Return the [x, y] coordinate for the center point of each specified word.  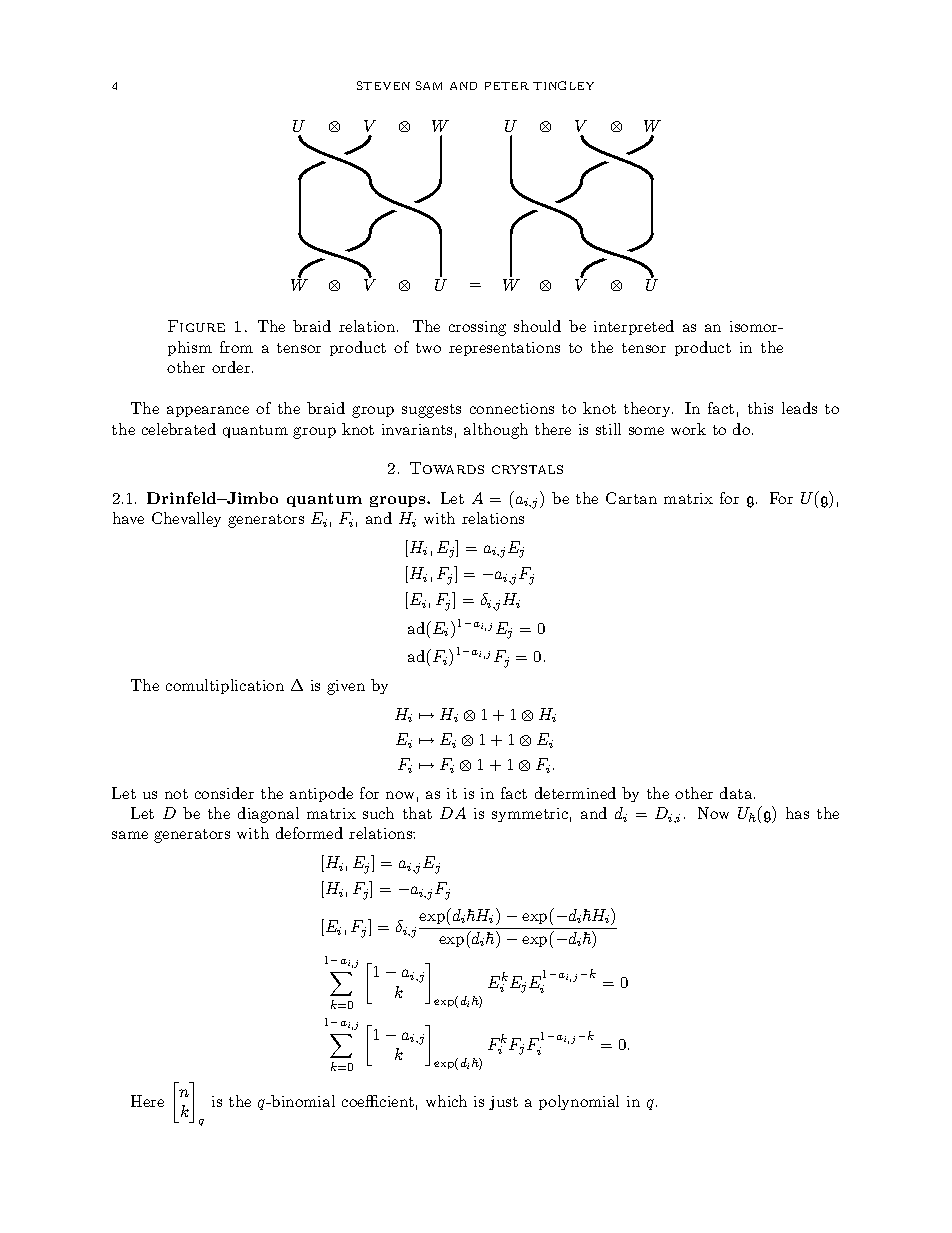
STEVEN [383, 85]
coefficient [378, 1101]
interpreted [634, 327]
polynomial [579, 1102]
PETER [507, 86]
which [446, 1101]
